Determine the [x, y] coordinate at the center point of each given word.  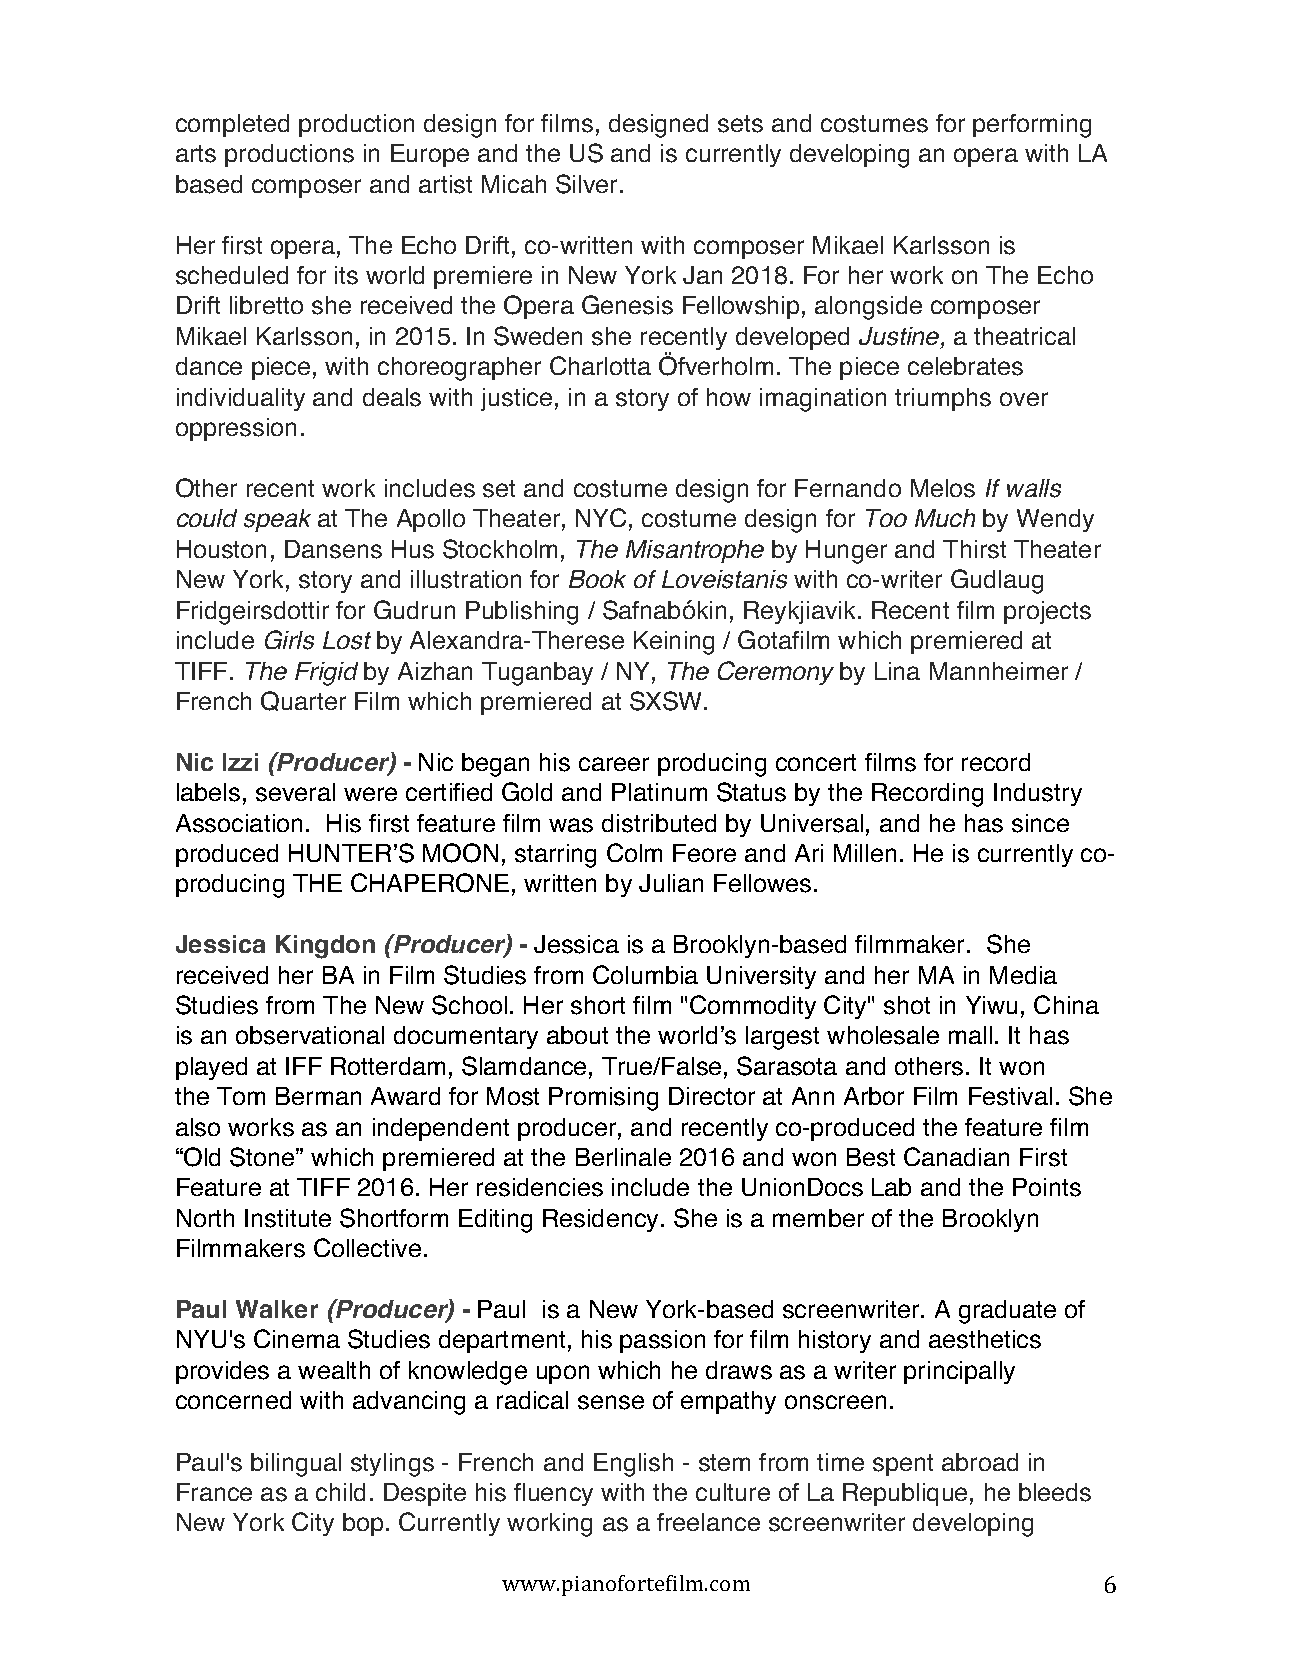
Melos [943, 488]
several [295, 792]
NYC [601, 517]
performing [1032, 126]
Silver [586, 184]
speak [277, 520]
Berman [318, 1096]
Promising [603, 1099]
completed [232, 125]
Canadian [956, 1156]
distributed [659, 823]
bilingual [296, 1465]
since [1040, 823]
